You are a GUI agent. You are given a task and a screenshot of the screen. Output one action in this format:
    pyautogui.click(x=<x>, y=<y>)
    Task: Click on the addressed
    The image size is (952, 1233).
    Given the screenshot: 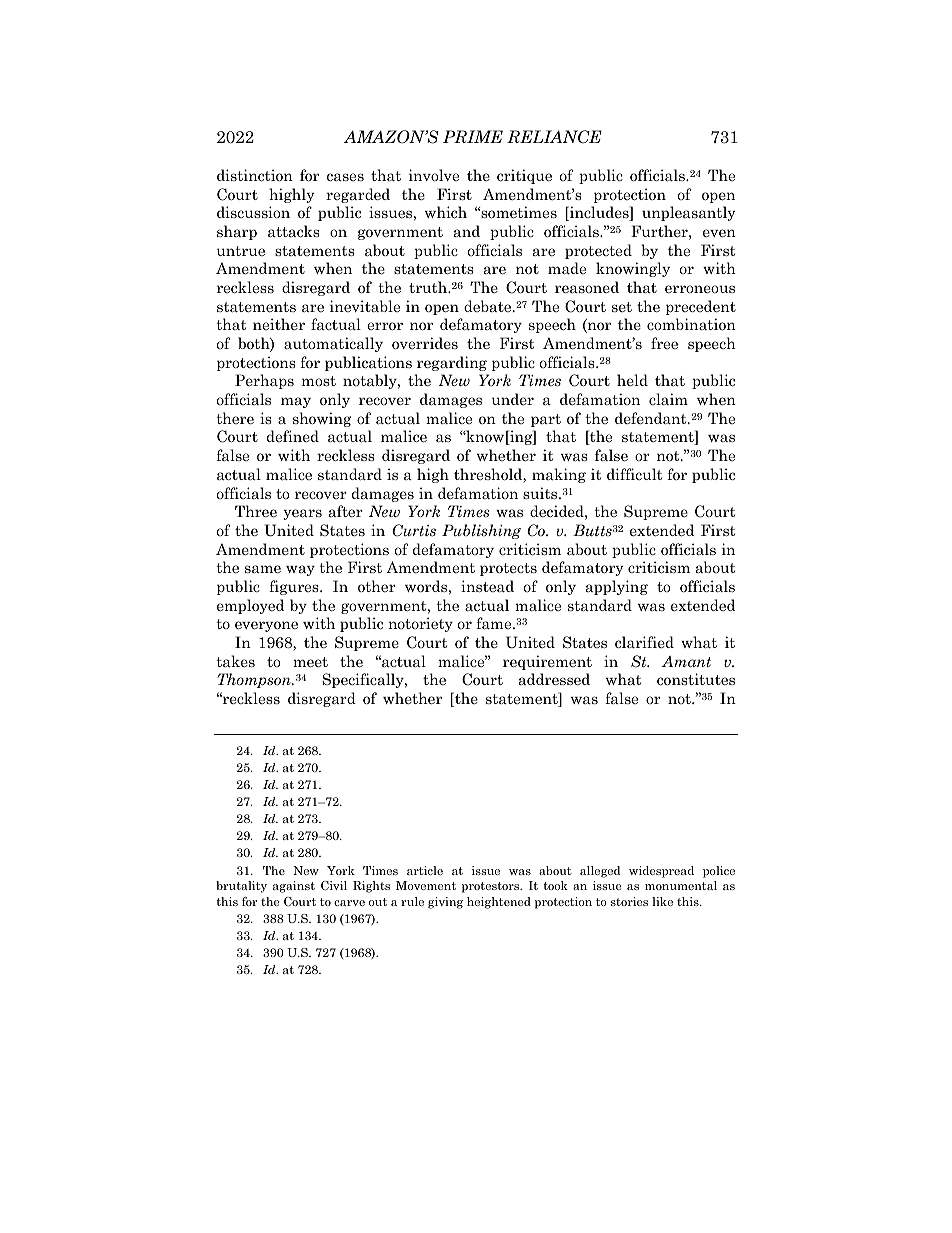 What is the action you would take?
    pyautogui.click(x=554, y=679)
